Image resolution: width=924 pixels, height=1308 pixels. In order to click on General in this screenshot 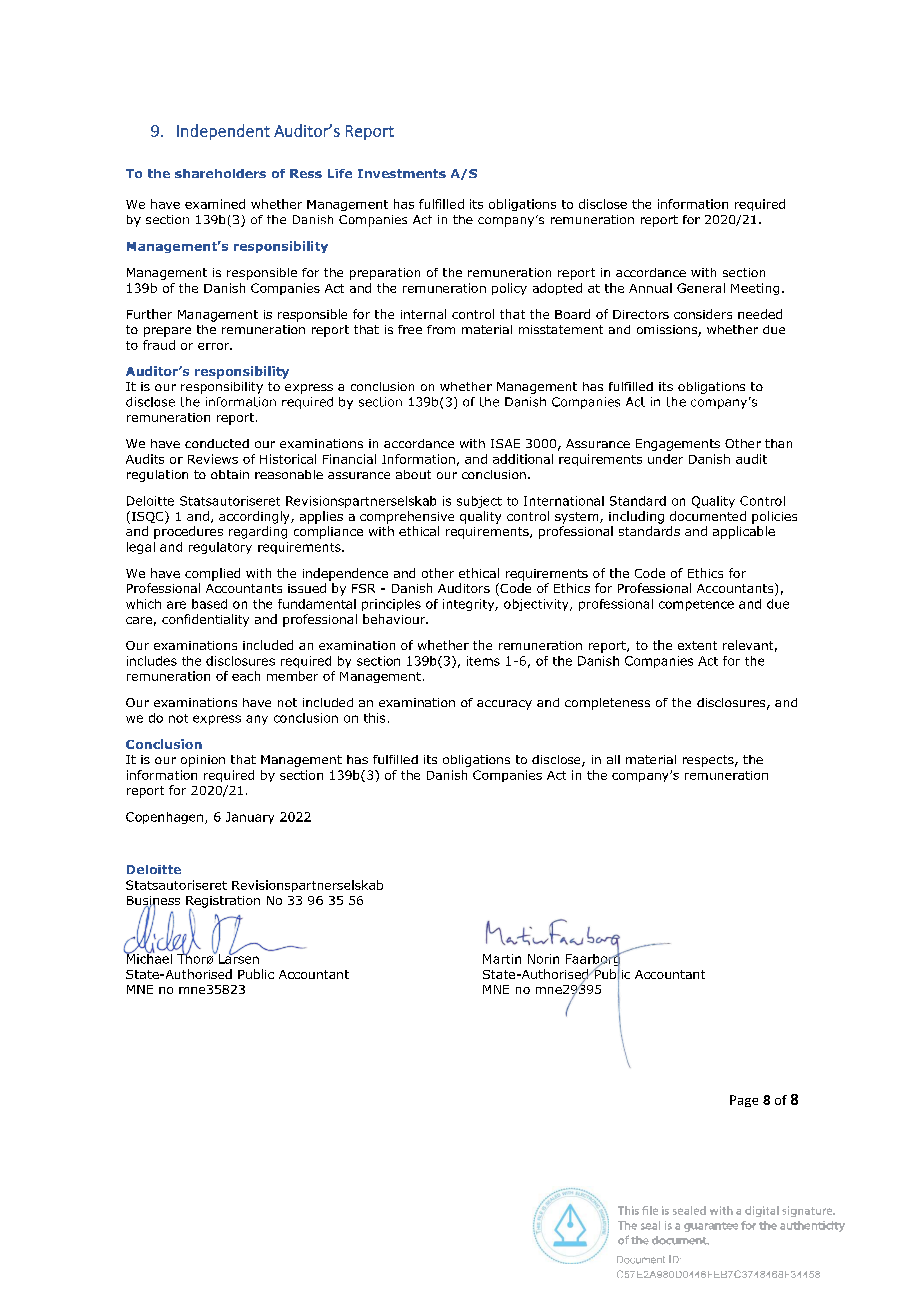, I will do `click(701, 288)`.
